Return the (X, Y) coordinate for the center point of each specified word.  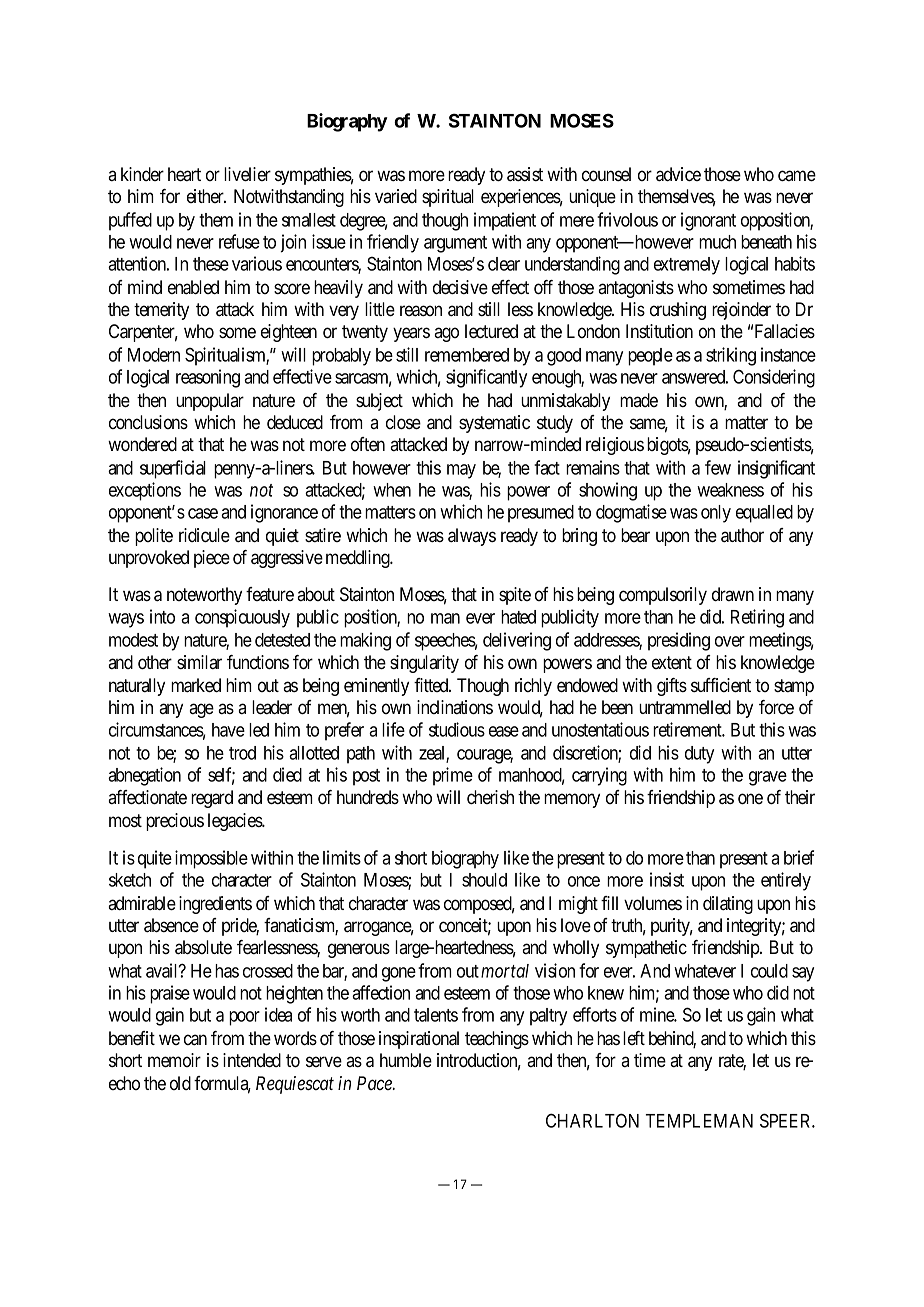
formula (222, 1084)
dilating (728, 905)
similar (199, 662)
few (718, 467)
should (484, 880)
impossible (211, 859)
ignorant (708, 221)
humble (406, 1060)
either (206, 196)
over (730, 641)
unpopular (210, 402)
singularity (424, 664)
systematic (494, 424)
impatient (505, 221)
